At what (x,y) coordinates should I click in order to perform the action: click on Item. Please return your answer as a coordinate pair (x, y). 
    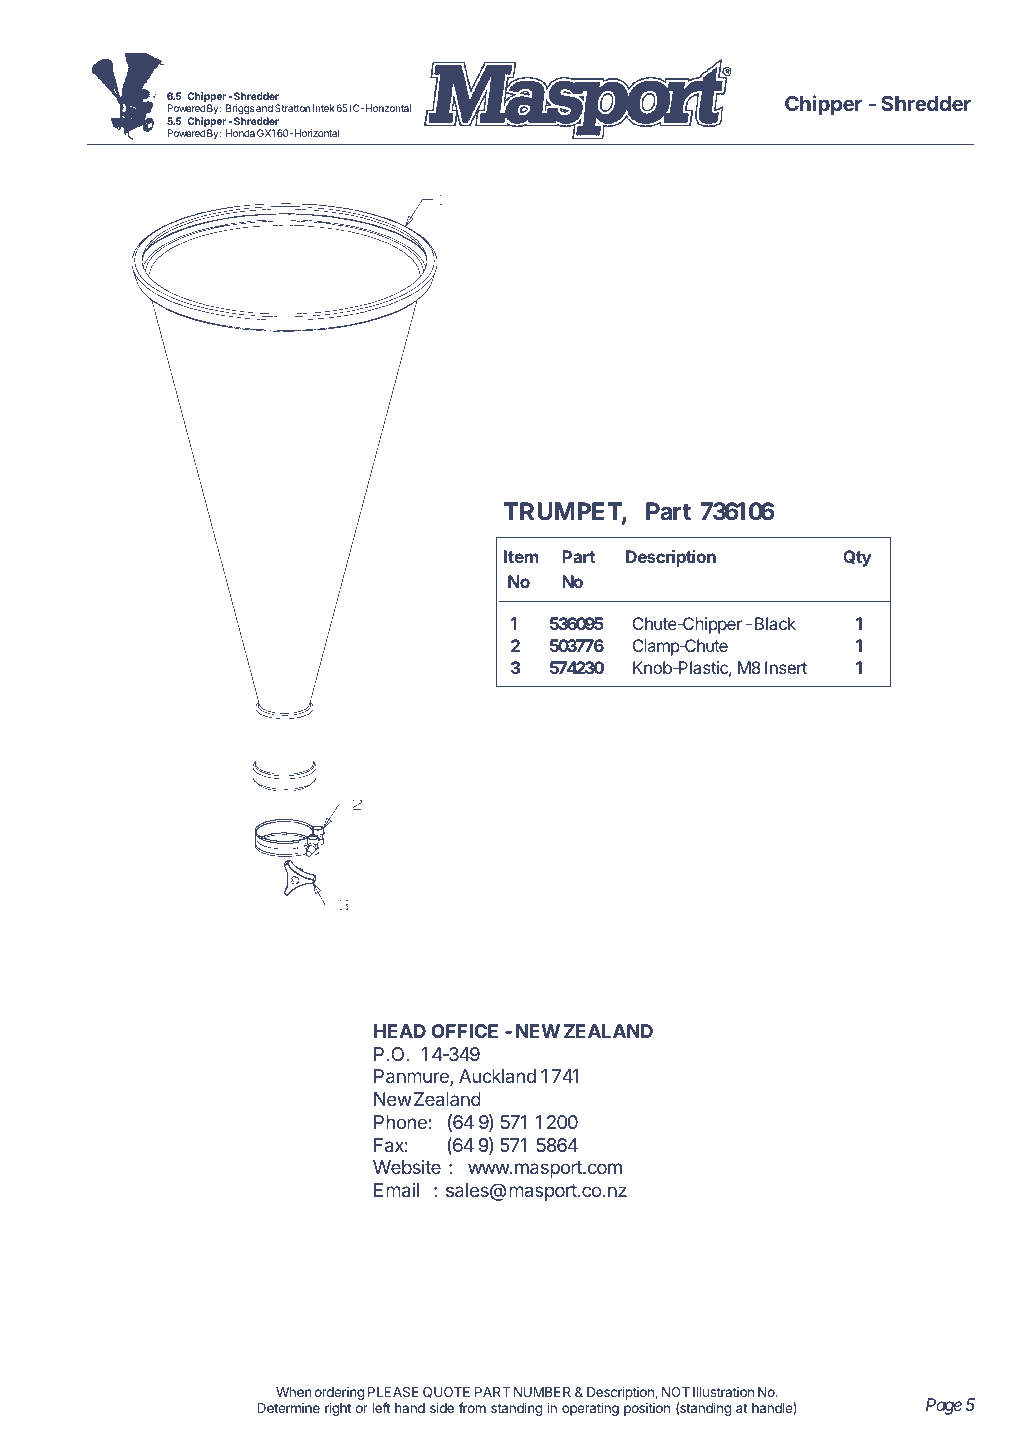
    Looking at the image, I should click on (521, 556).
